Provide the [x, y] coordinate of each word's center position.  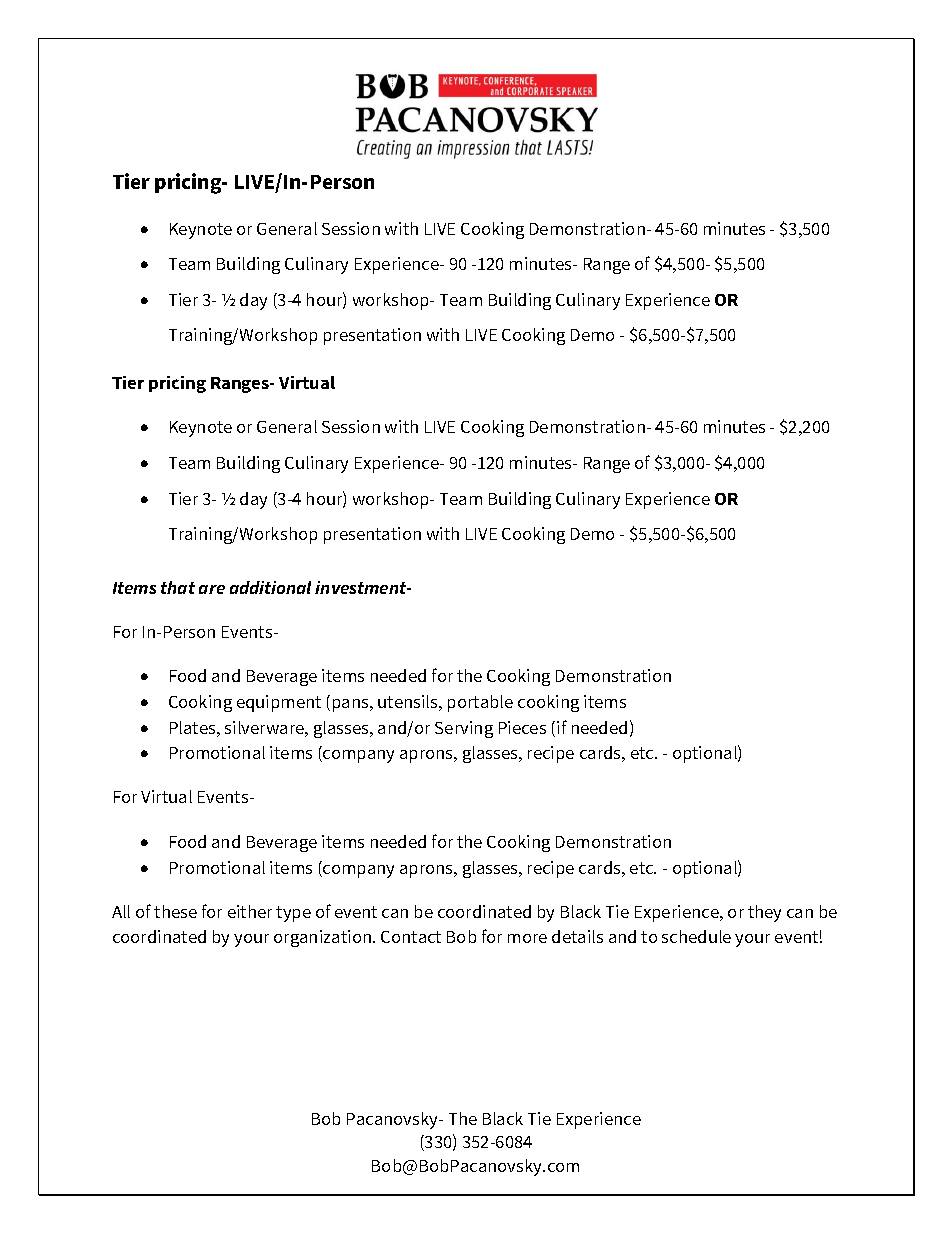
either [250, 911]
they [764, 913]
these [175, 911]
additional [270, 587]
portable [480, 703]
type [293, 914]
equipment [279, 703]
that [178, 587]
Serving [464, 729]
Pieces [522, 727]
